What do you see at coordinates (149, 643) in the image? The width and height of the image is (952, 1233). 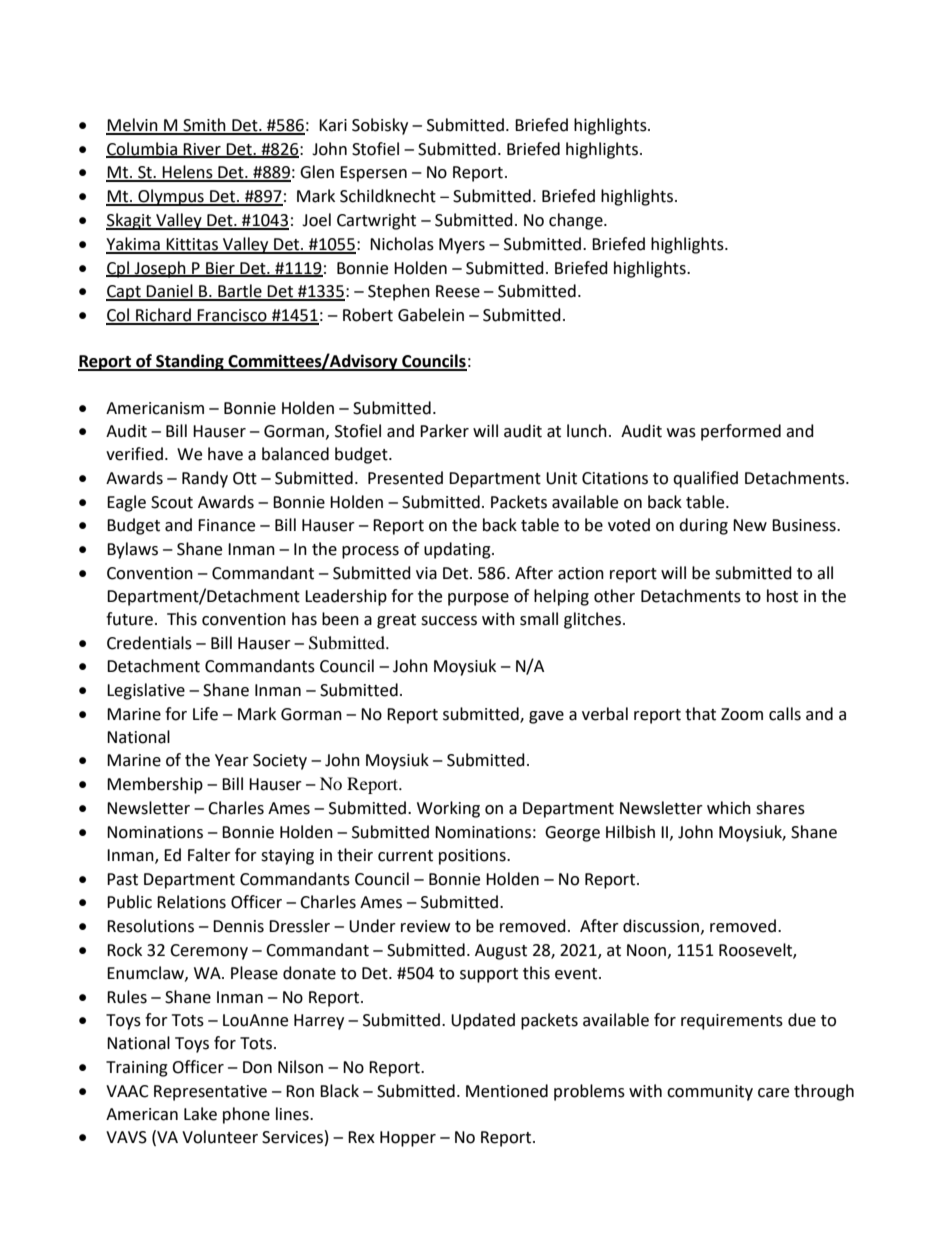 I see `Credentials` at bounding box center [149, 643].
